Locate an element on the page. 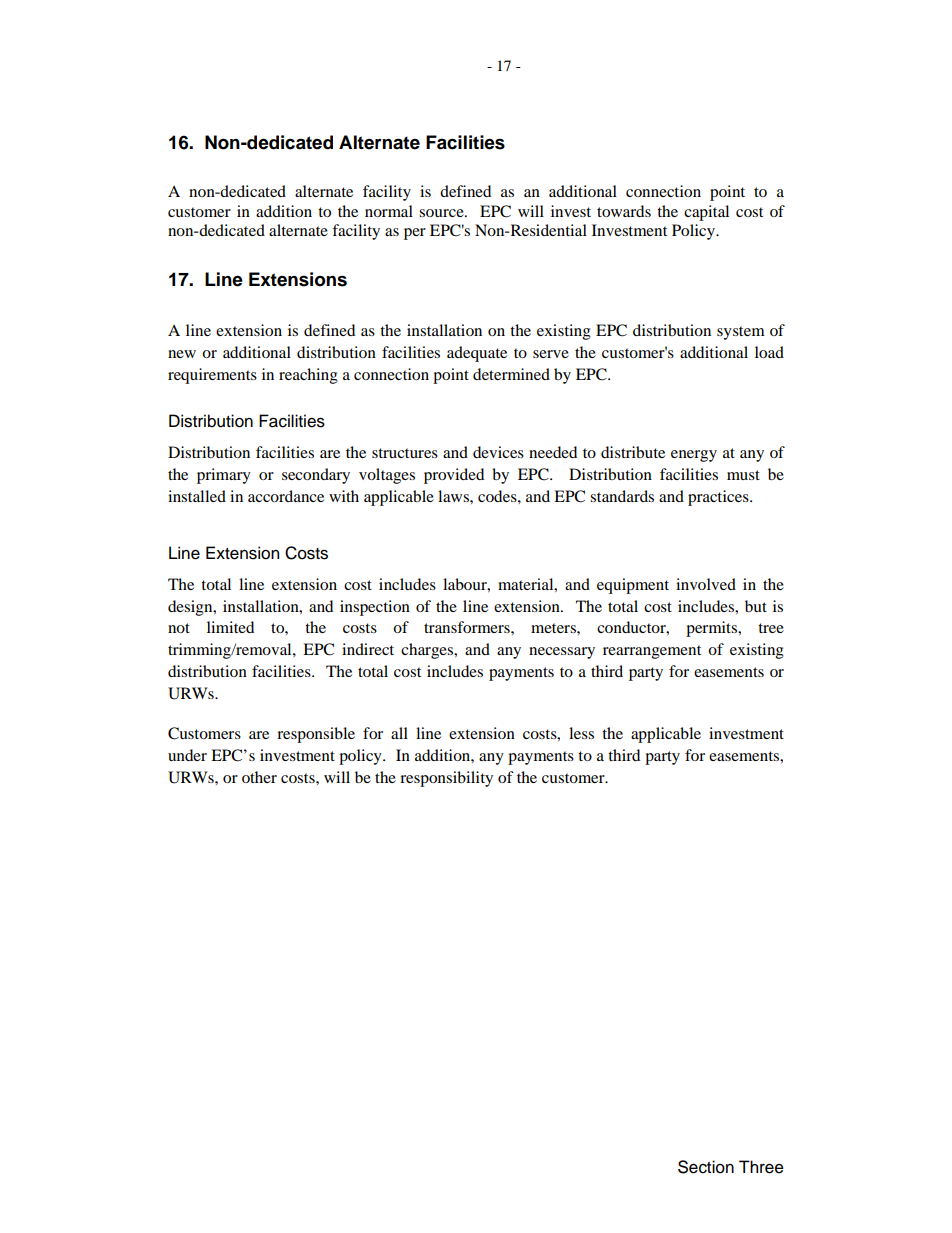 This page has height=1233, width=952. normal is located at coordinates (389, 211).
